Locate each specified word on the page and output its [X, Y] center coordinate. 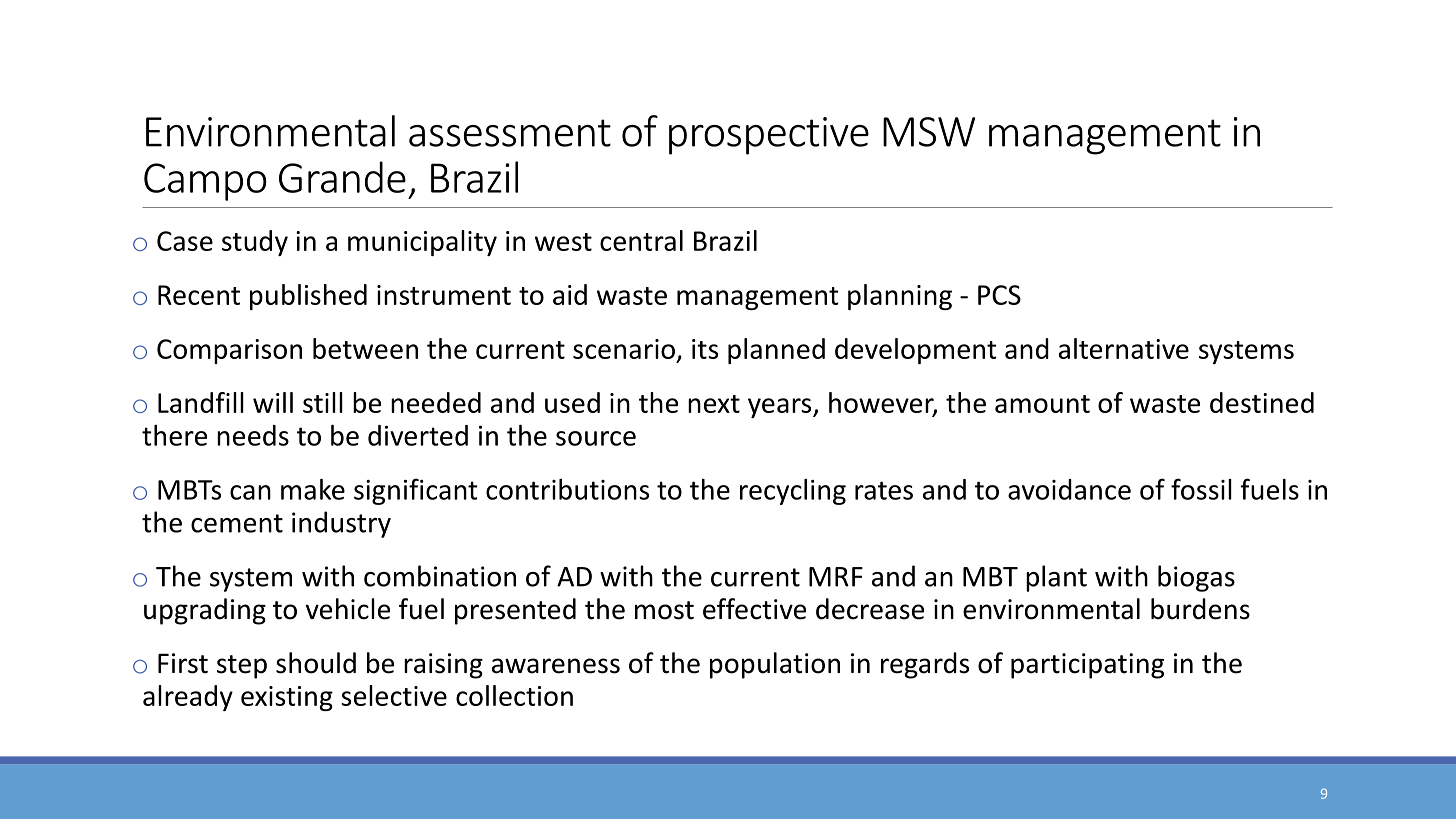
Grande [342, 177]
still [323, 402]
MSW [929, 132]
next [714, 404]
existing [287, 698]
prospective [769, 136]
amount [1042, 404]
